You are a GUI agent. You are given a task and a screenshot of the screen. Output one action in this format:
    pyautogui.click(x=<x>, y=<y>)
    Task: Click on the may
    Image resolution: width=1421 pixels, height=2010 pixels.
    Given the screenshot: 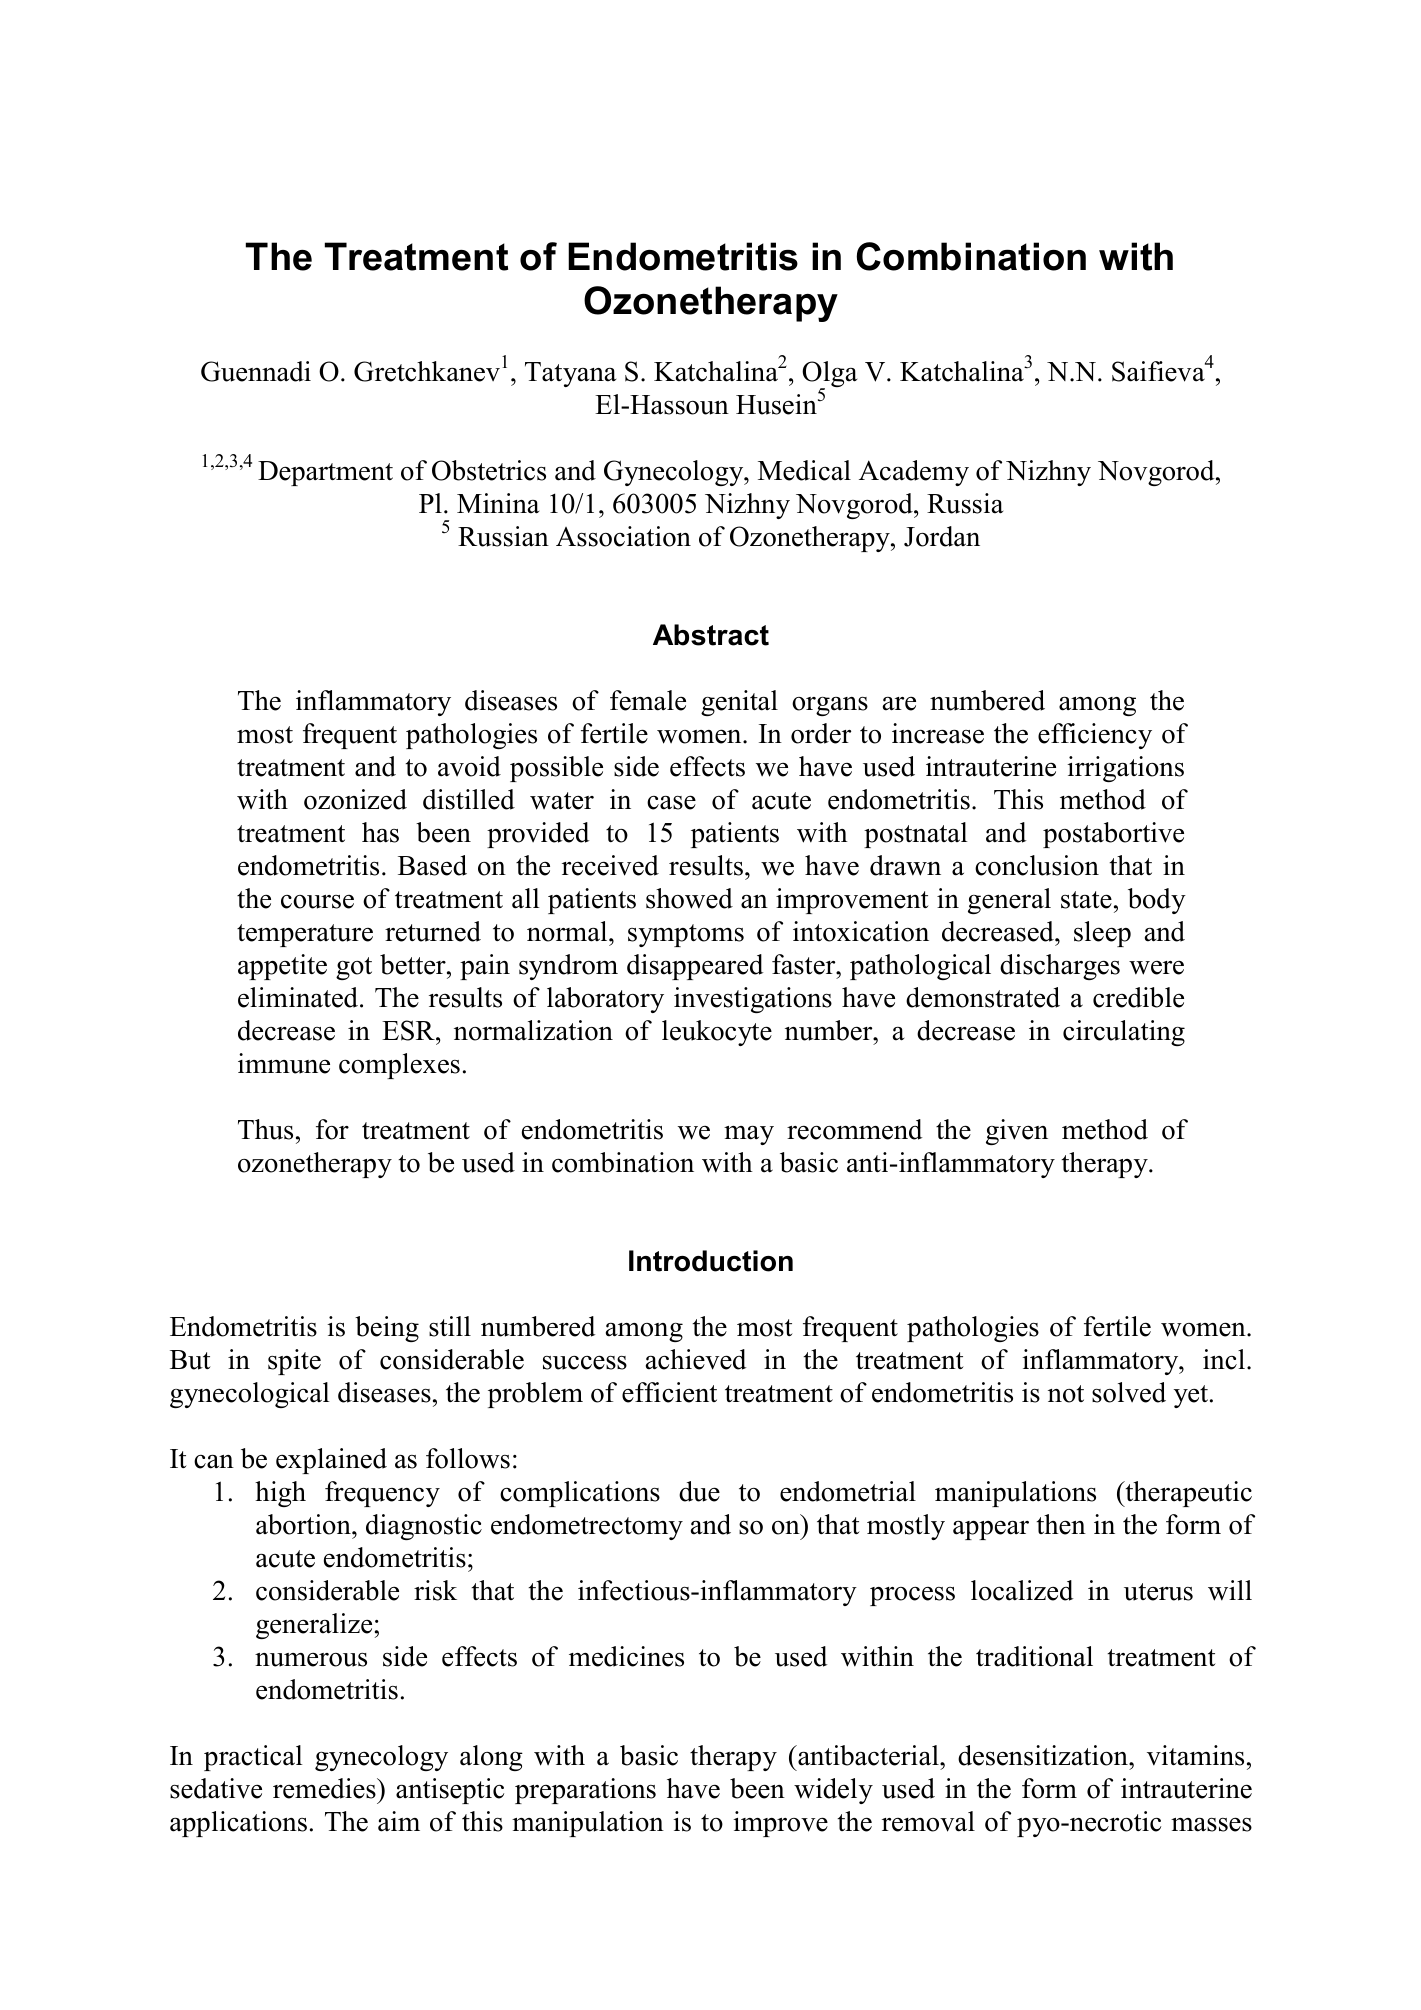 What is the action you would take?
    pyautogui.click(x=749, y=1135)
